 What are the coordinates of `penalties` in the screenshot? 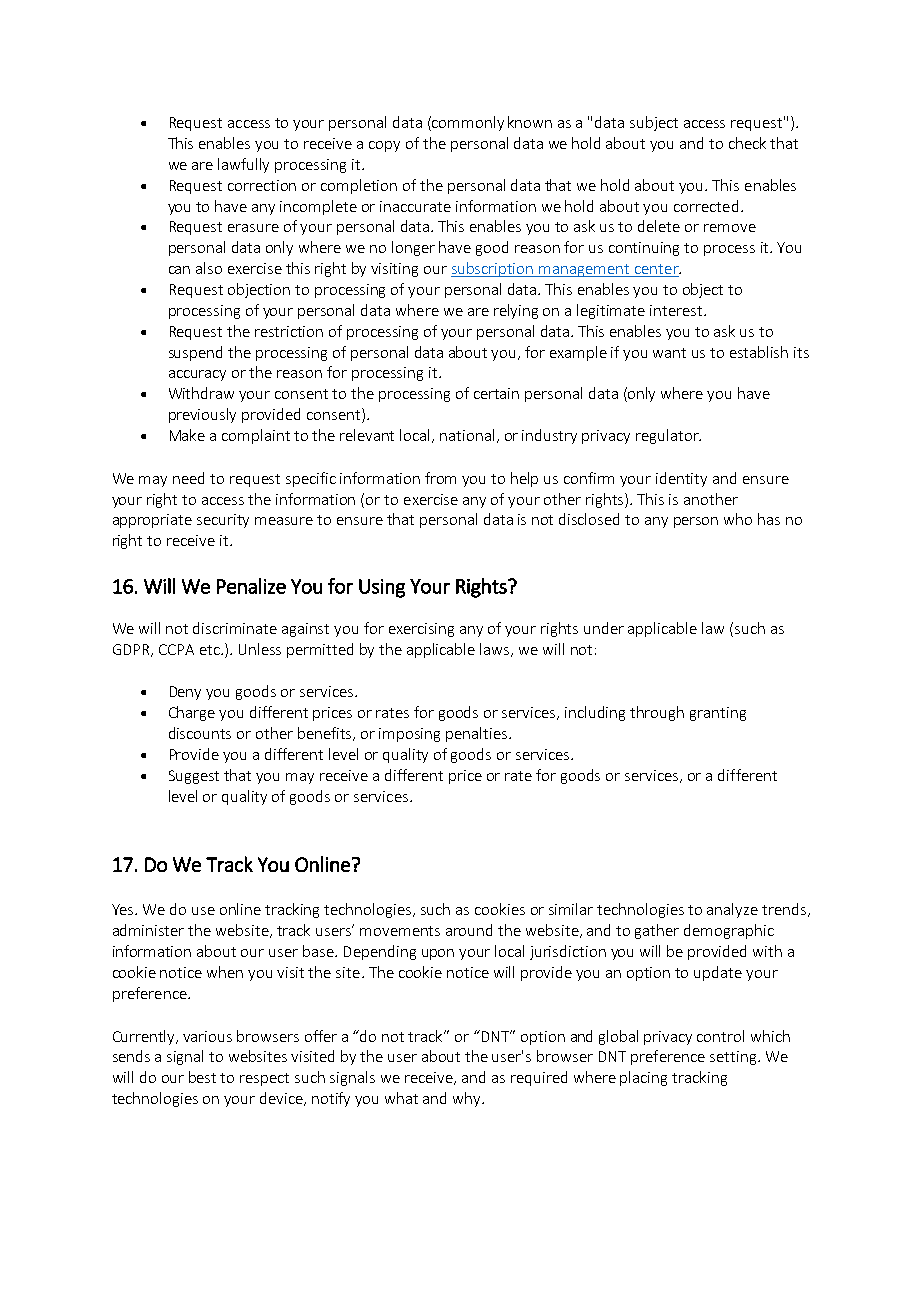 It's located at (478, 734).
